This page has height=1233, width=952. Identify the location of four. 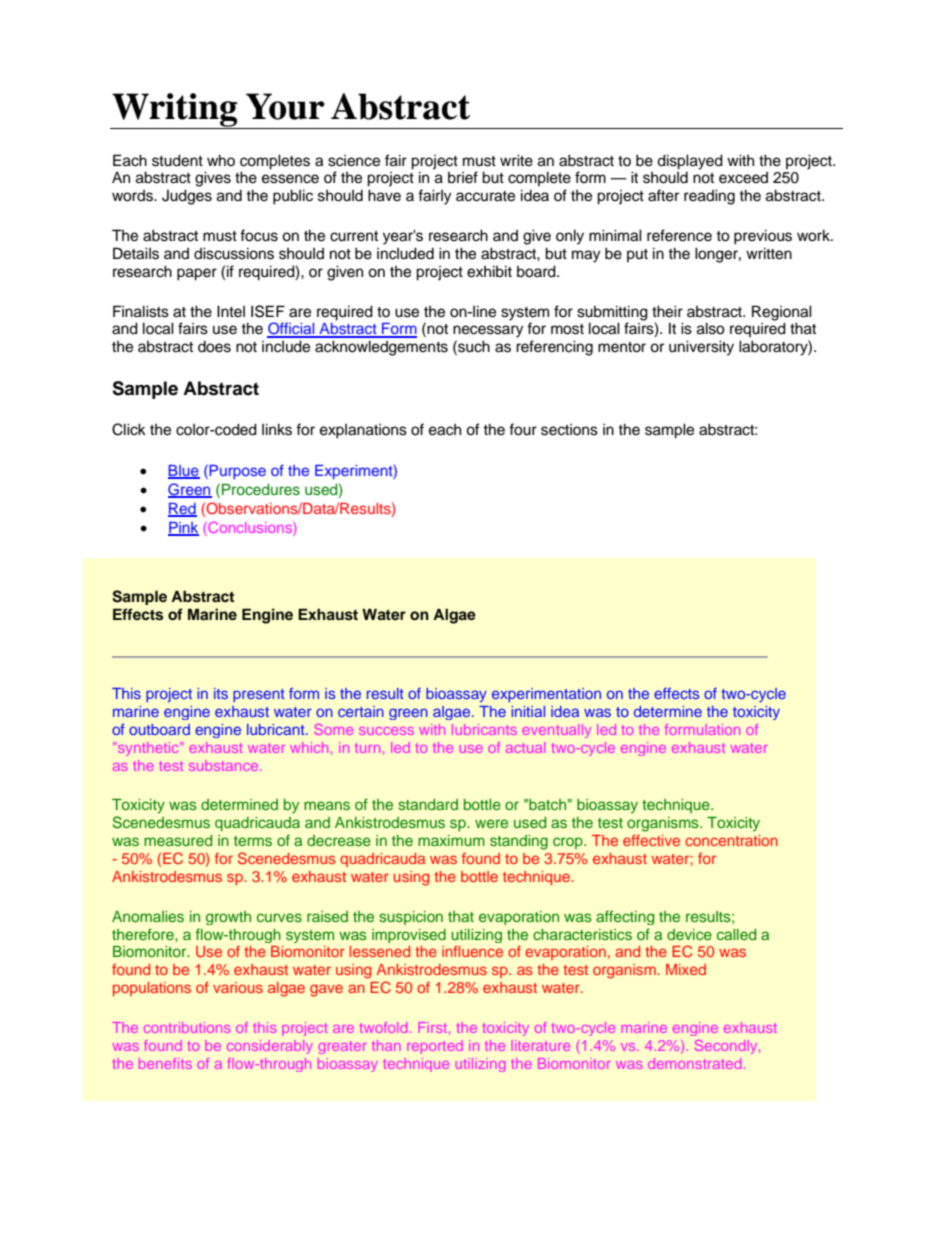
(523, 429).
